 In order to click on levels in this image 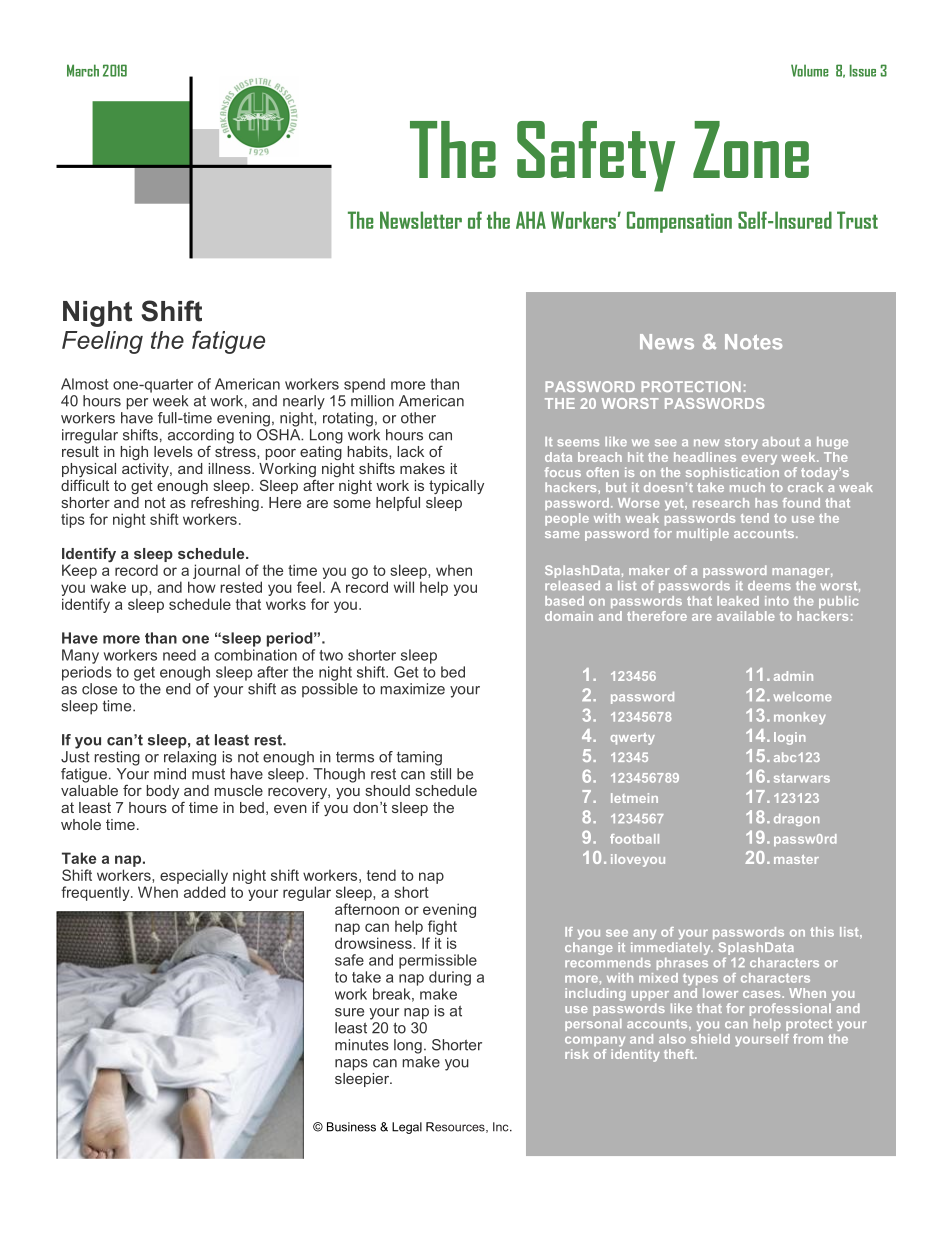, I will do `click(173, 451)`.
